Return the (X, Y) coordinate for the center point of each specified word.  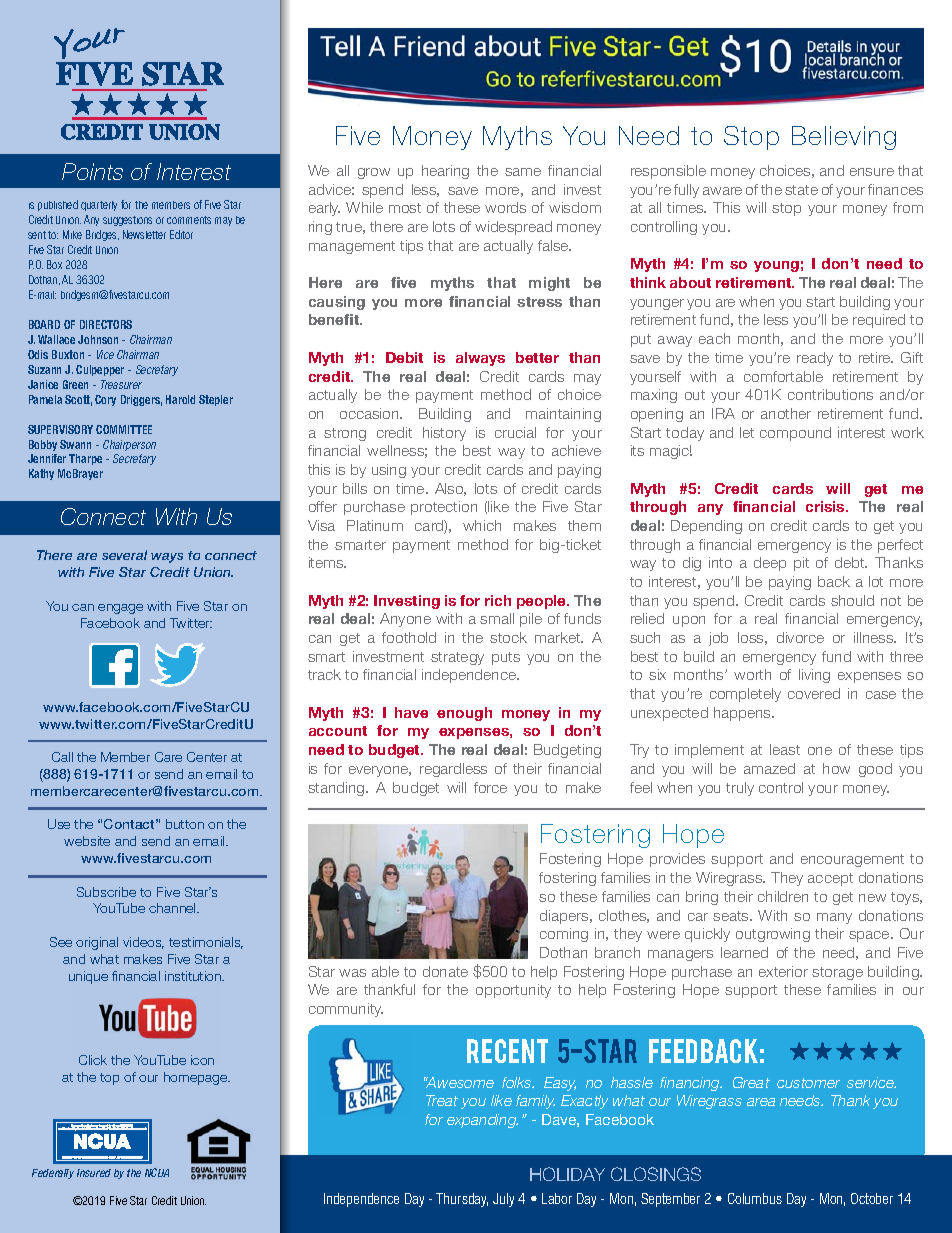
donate (445, 971)
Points (92, 171)
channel (173, 908)
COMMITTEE (124, 429)
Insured (94, 1173)
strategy (457, 658)
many (834, 918)
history (444, 434)
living (814, 676)
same (523, 172)
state (801, 190)
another (786, 413)
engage (120, 609)
